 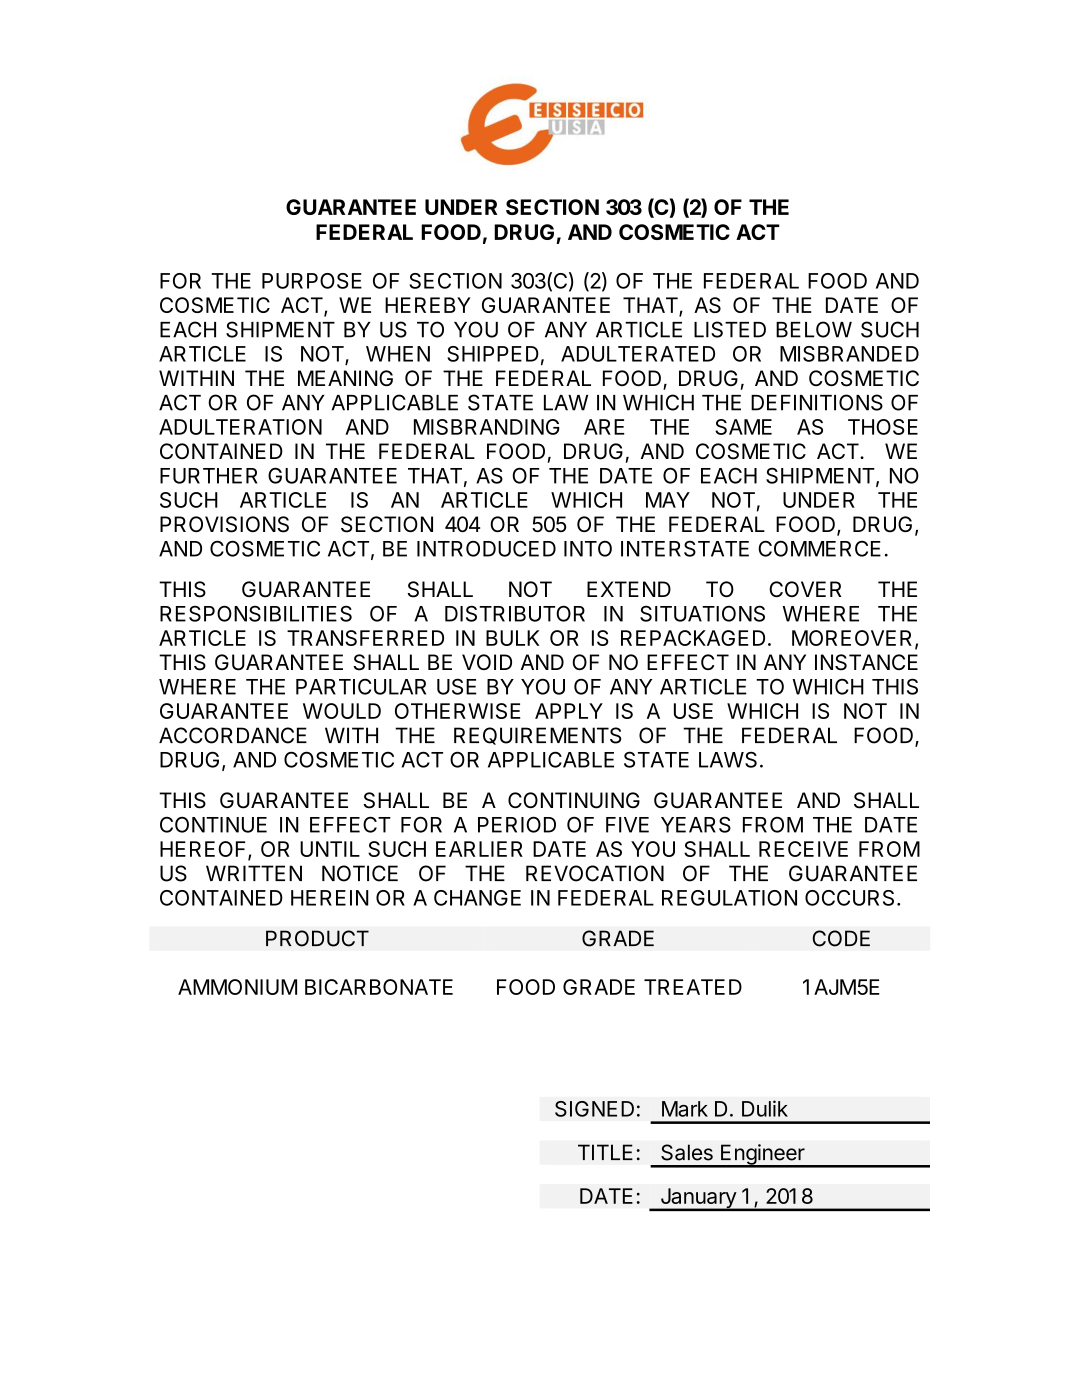 What do you see at coordinates (814, 329) in the screenshot?
I see `BELOW` at bounding box center [814, 329].
